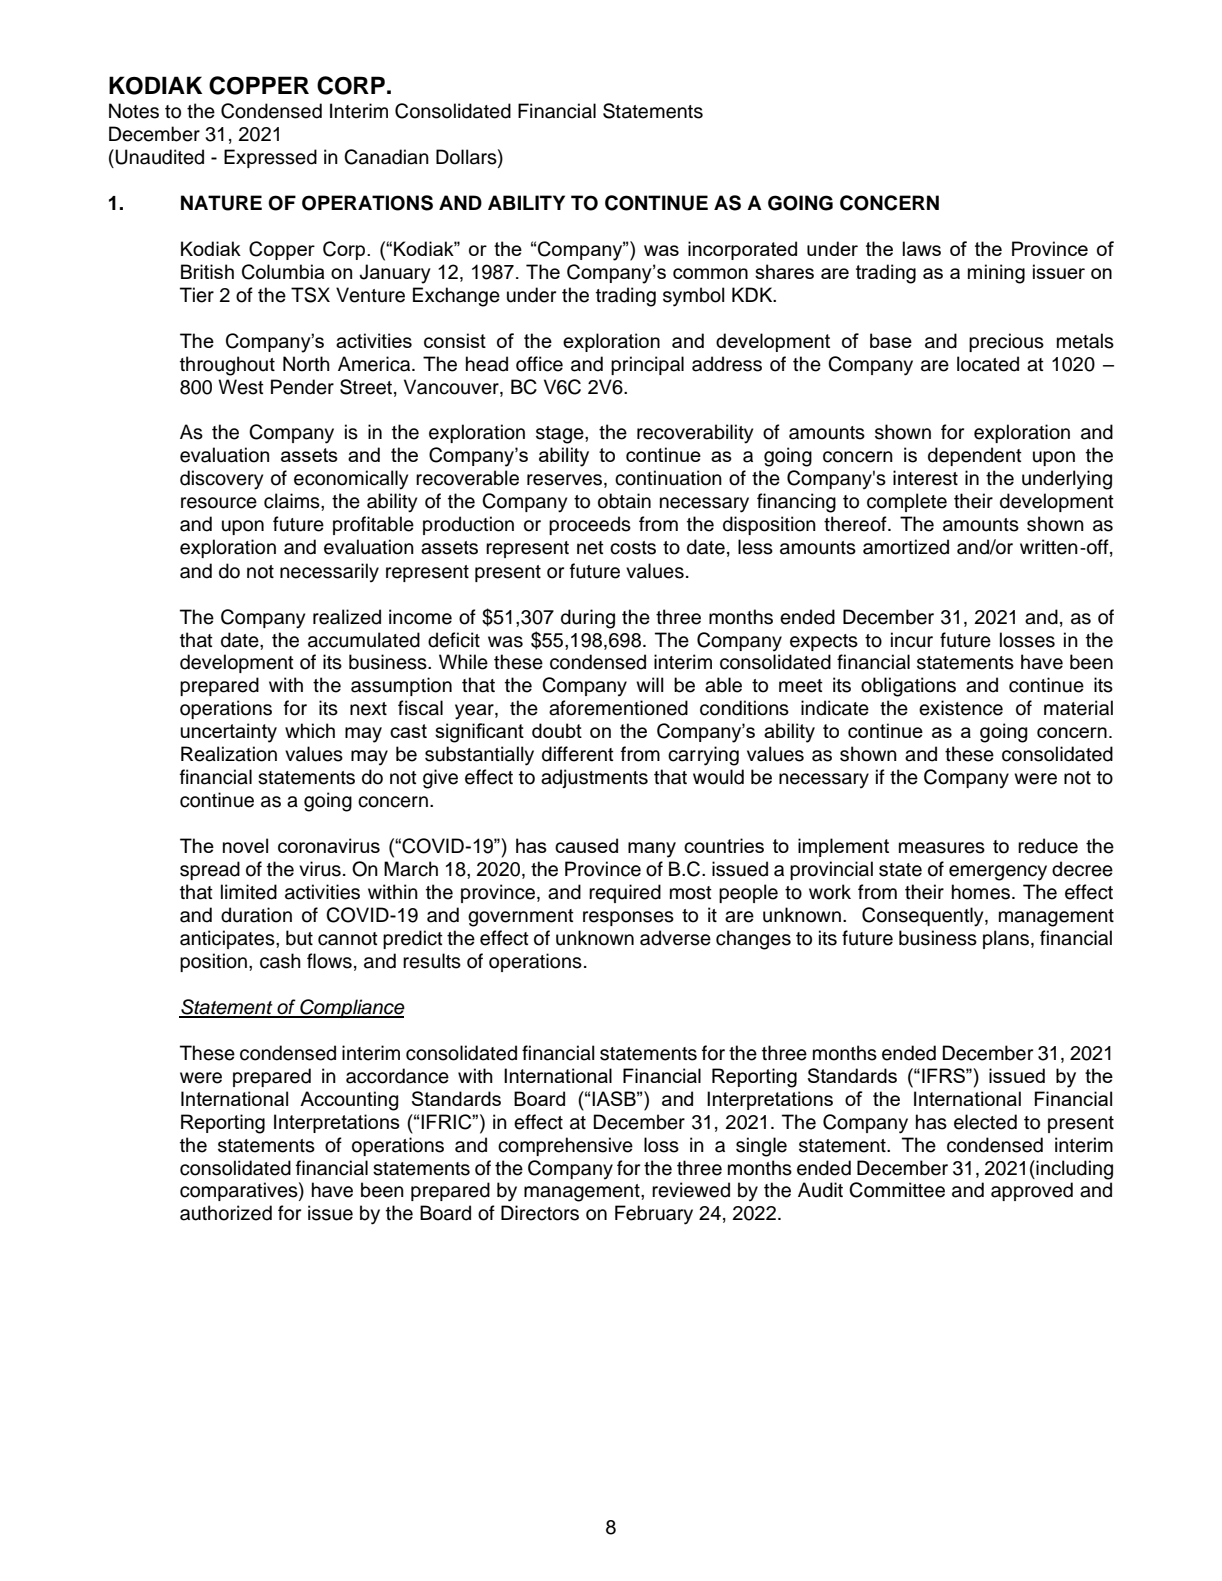 The height and width of the screenshot is (1581, 1222). What do you see at coordinates (241, 387) in the screenshot?
I see `West` at bounding box center [241, 387].
